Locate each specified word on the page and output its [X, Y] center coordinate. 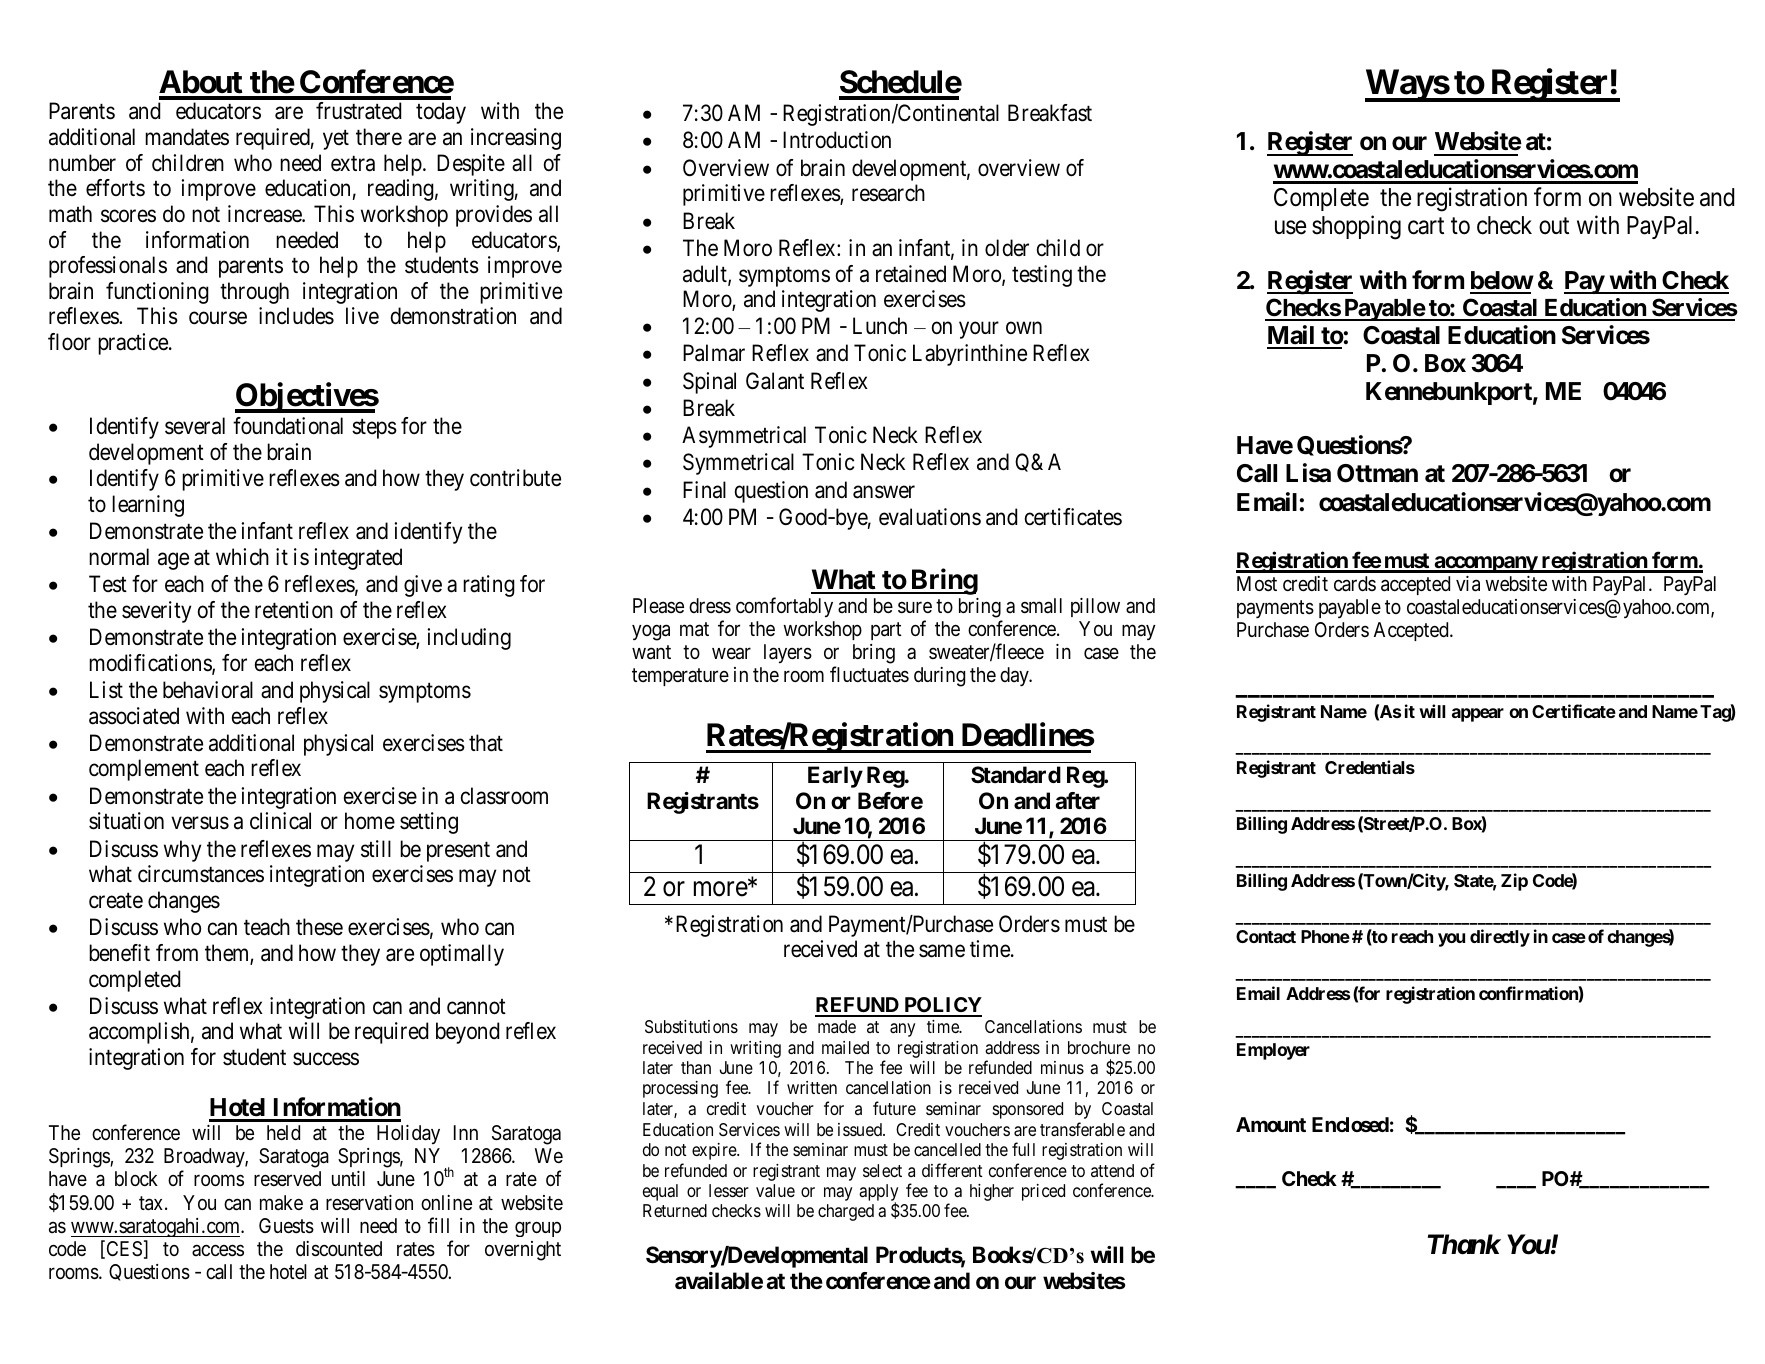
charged [846, 1212]
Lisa [1308, 473]
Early [835, 777]
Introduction [837, 140]
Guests [286, 1226]
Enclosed [1350, 1124]
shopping [1356, 228]
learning [148, 506]
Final [704, 490]
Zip [1514, 882]
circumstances [201, 874]
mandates [187, 137]
